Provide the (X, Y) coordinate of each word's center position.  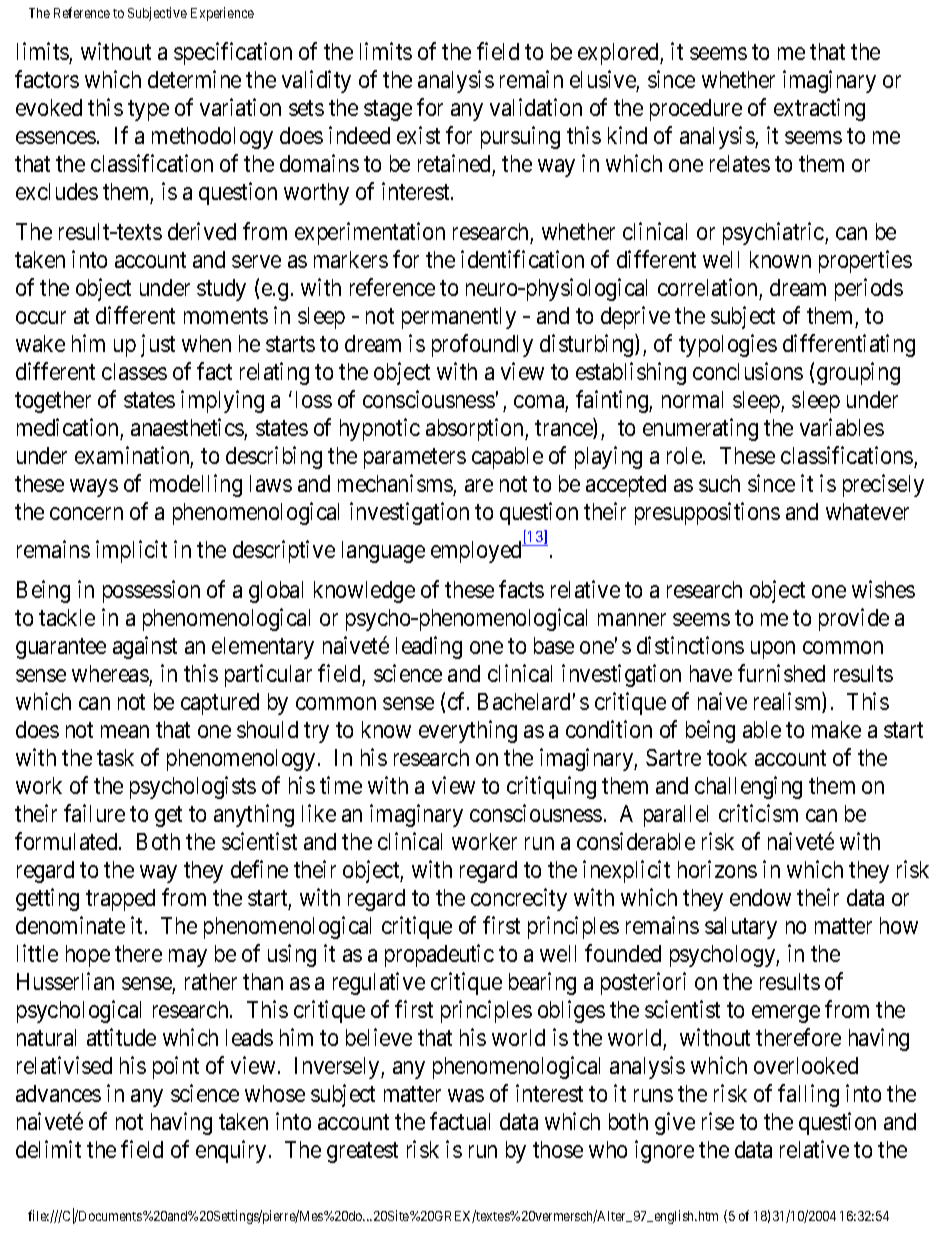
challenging (748, 787)
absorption (476, 429)
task (115, 757)
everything (468, 731)
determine (194, 79)
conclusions (748, 371)
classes (134, 371)
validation (536, 107)
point (176, 1067)
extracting (819, 109)
